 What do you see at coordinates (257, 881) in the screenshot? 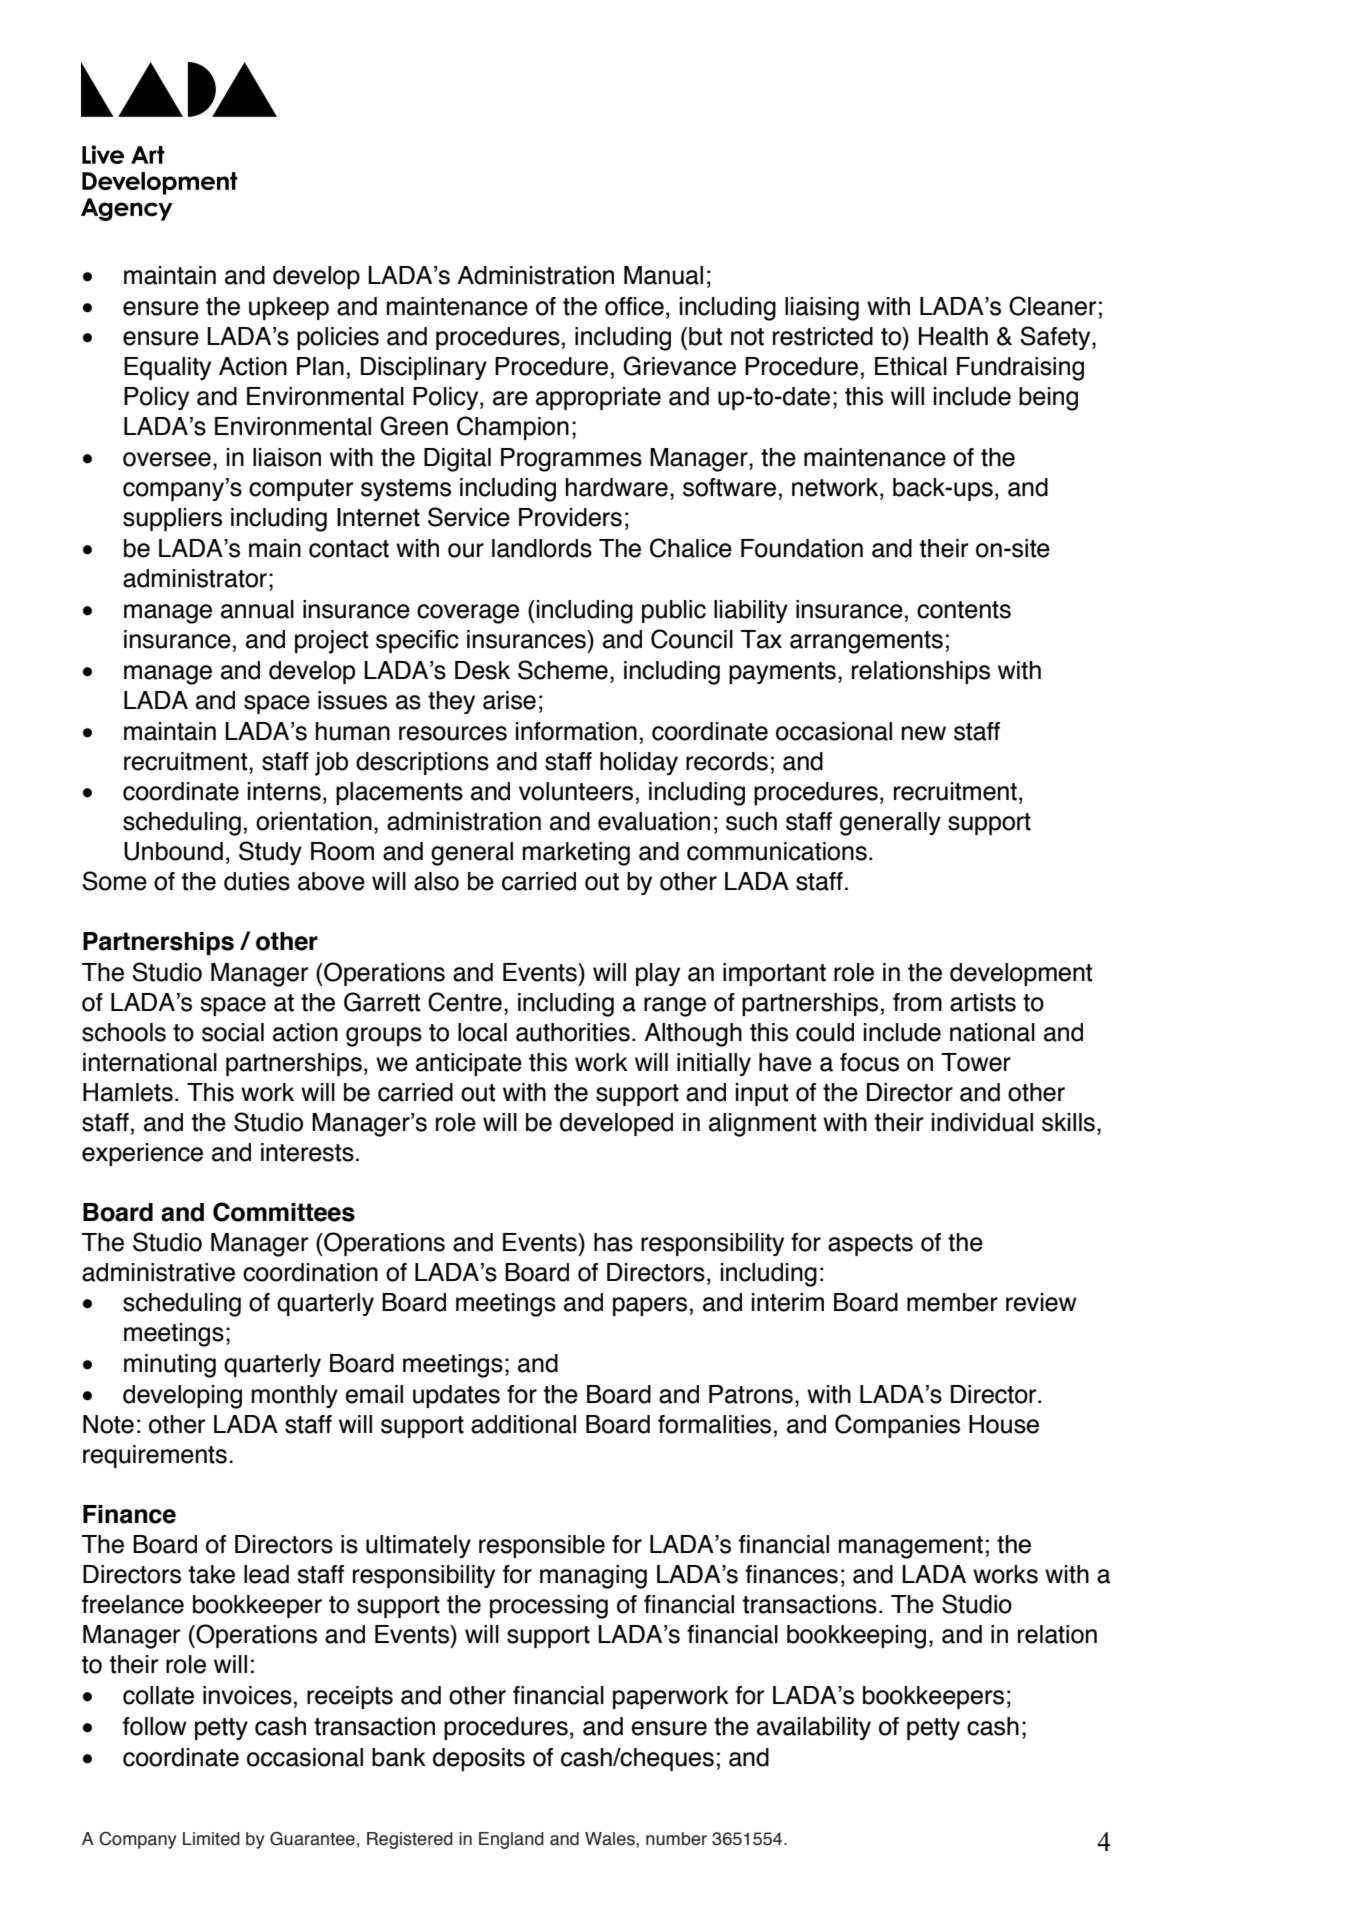
I see `duties` at bounding box center [257, 881].
